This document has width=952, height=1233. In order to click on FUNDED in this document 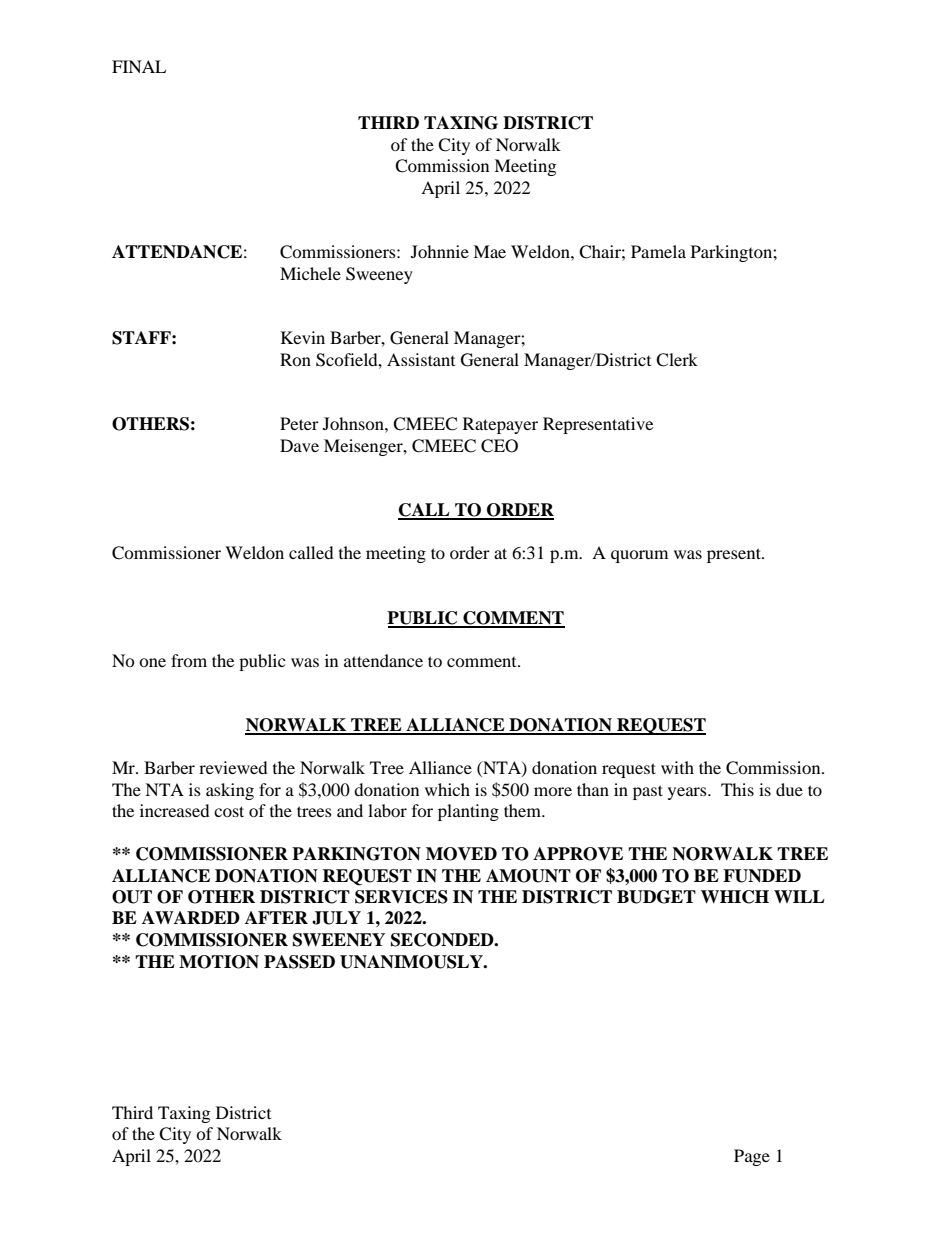, I will do `click(762, 876)`.
